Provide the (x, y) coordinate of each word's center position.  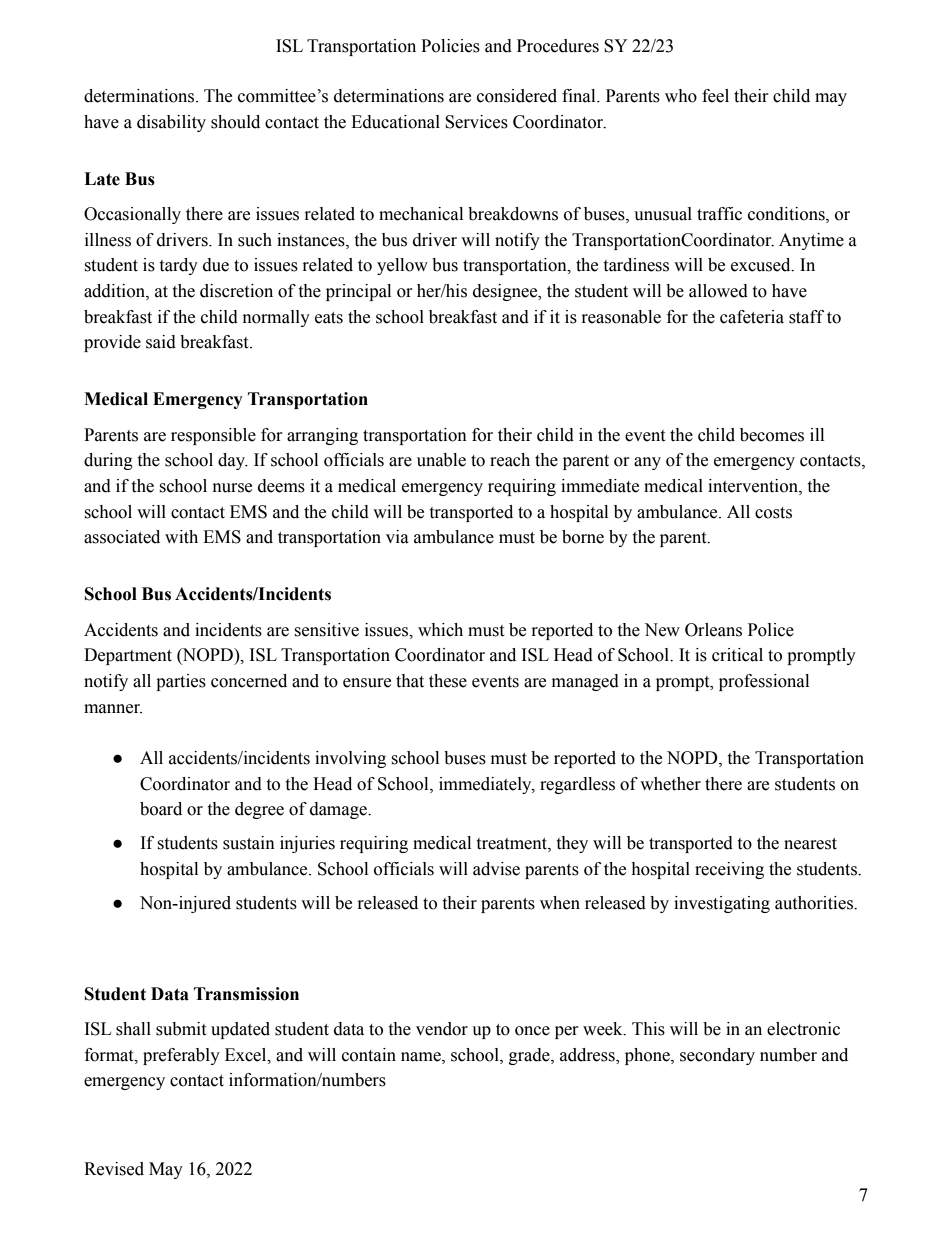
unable (441, 460)
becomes (772, 435)
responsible (213, 436)
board (161, 809)
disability (171, 123)
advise (496, 869)
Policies (450, 46)
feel (715, 96)
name (422, 1057)
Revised (114, 1169)
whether (670, 784)
